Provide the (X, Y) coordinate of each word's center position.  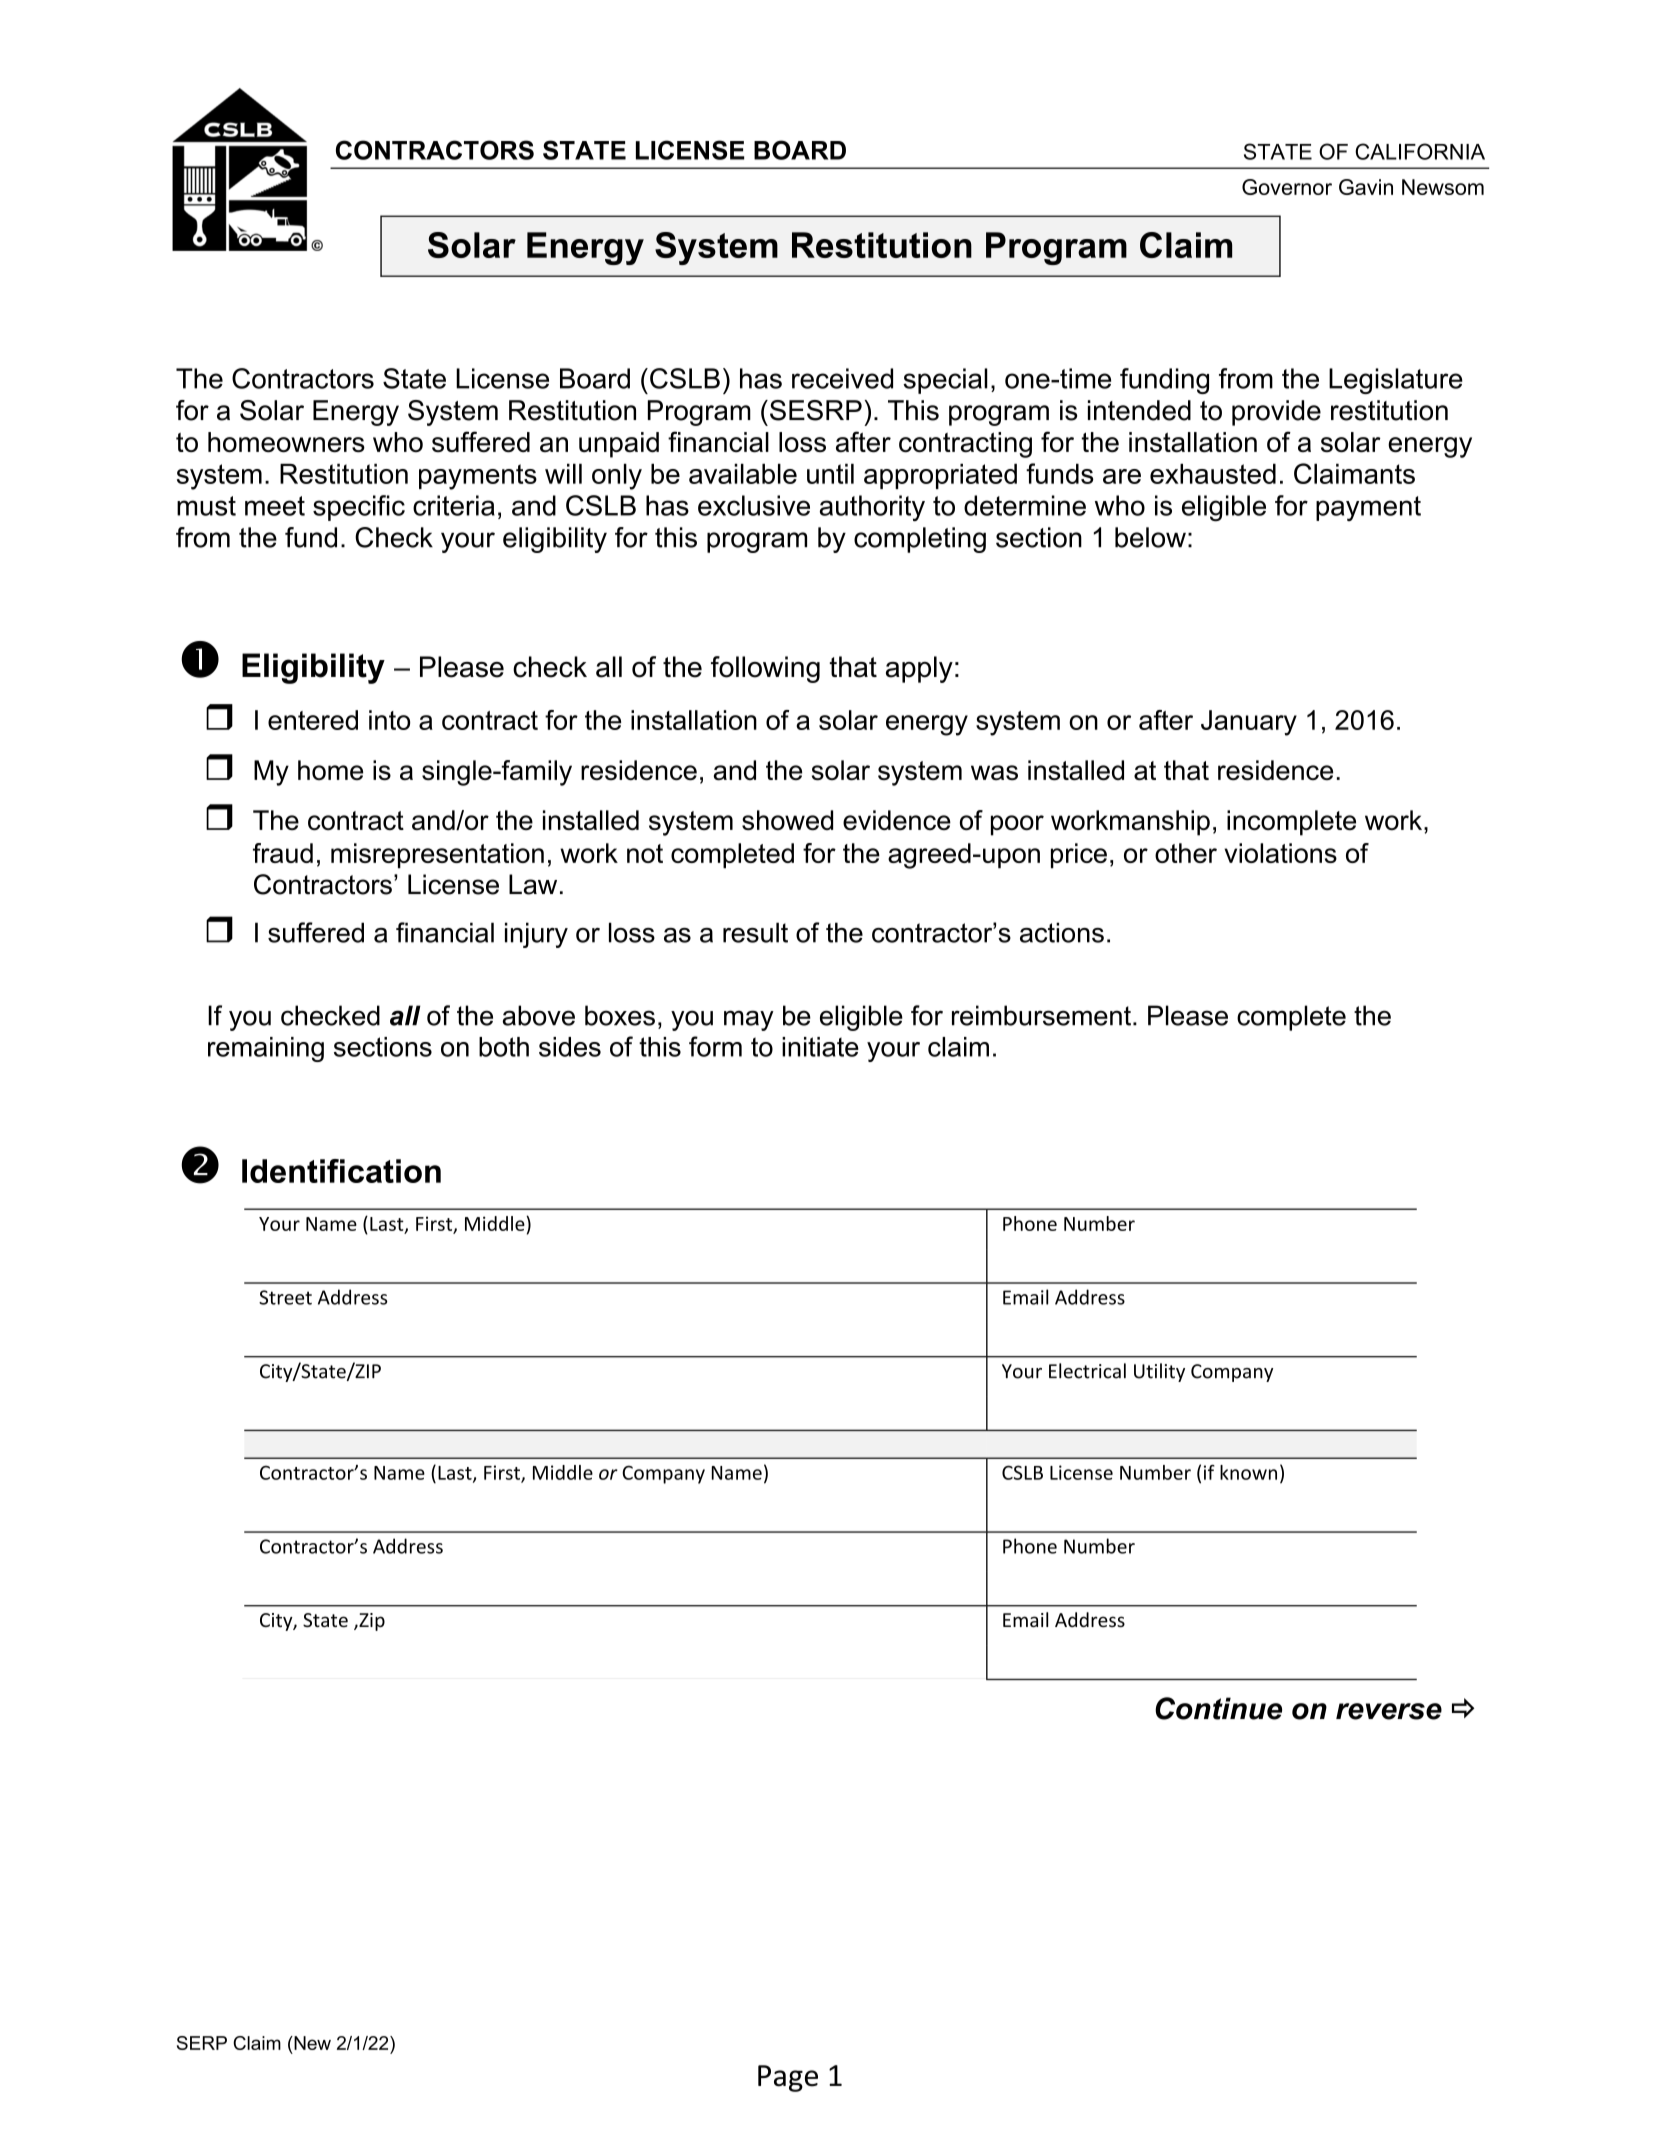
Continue (1218, 1708)
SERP (202, 2043)
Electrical (1087, 1371)
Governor (1287, 187)
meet (275, 506)
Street (285, 1297)
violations (1280, 853)
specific (359, 508)
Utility (1159, 1372)
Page (788, 2078)
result (755, 932)
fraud (283, 853)
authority (872, 508)
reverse (1389, 1711)
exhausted (1213, 473)
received (842, 378)
